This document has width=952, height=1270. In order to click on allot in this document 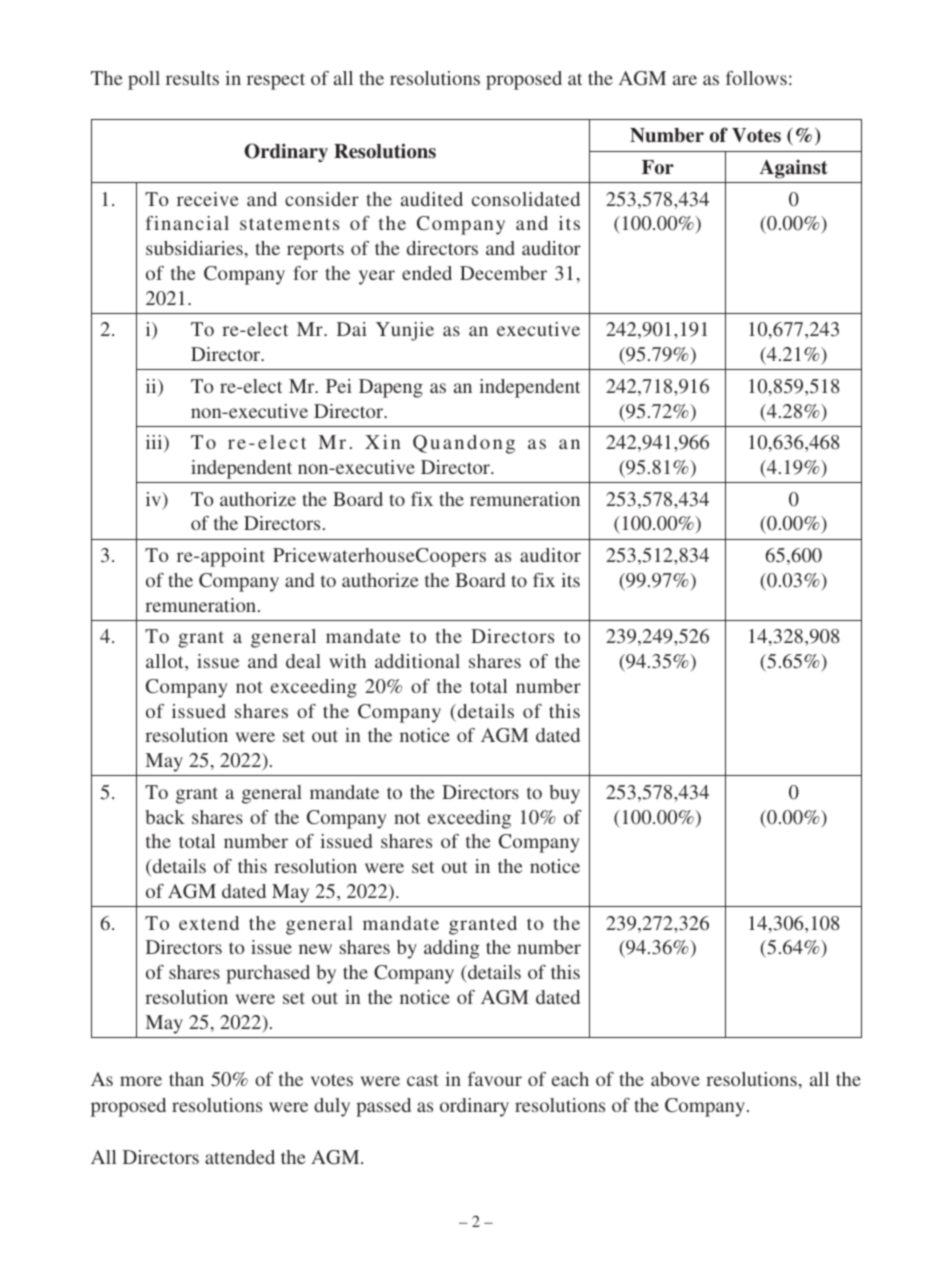, I will do `click(166, 661)`.
